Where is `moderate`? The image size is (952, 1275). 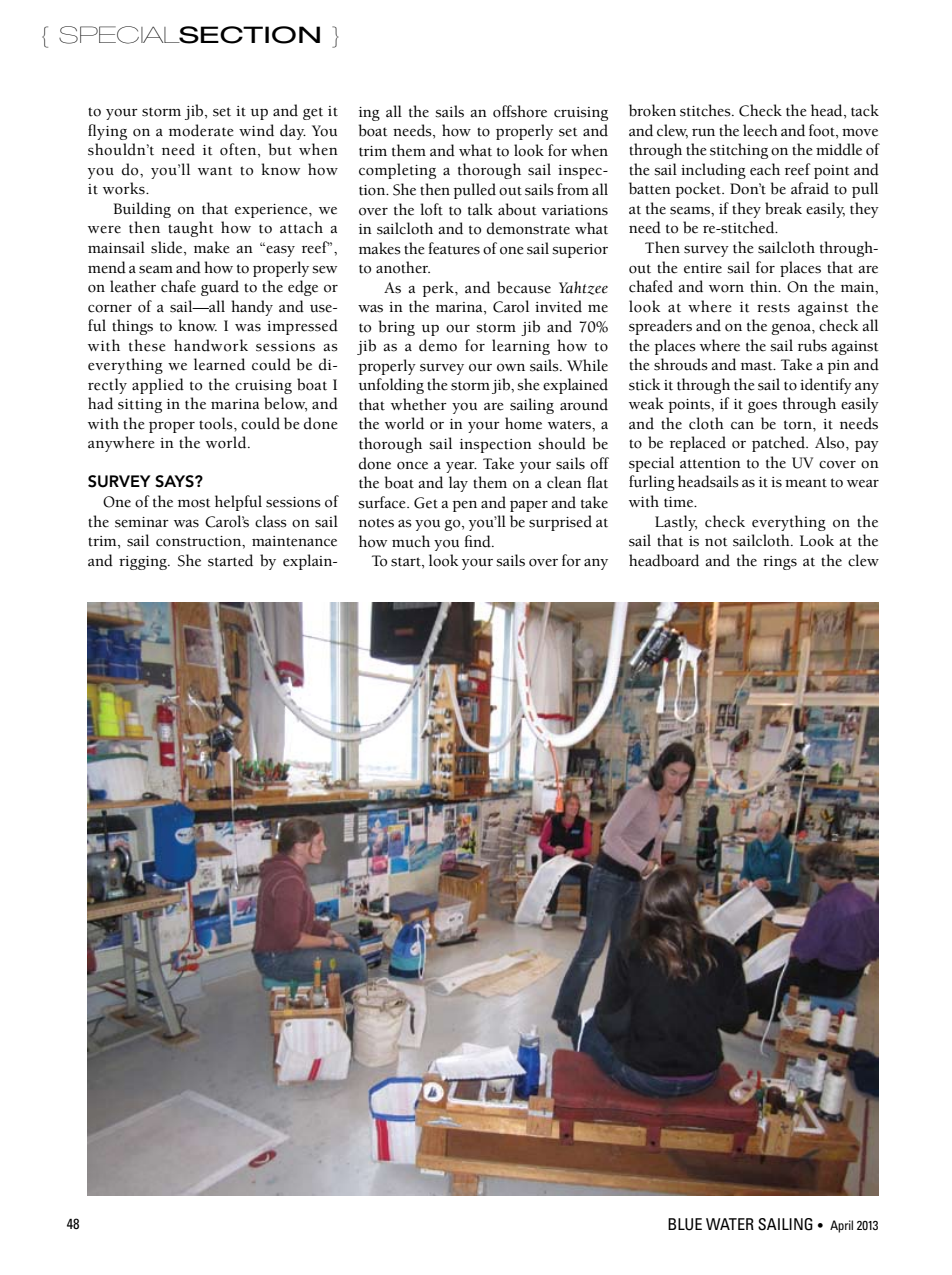 moderate is located at coordinates (201, 130).
